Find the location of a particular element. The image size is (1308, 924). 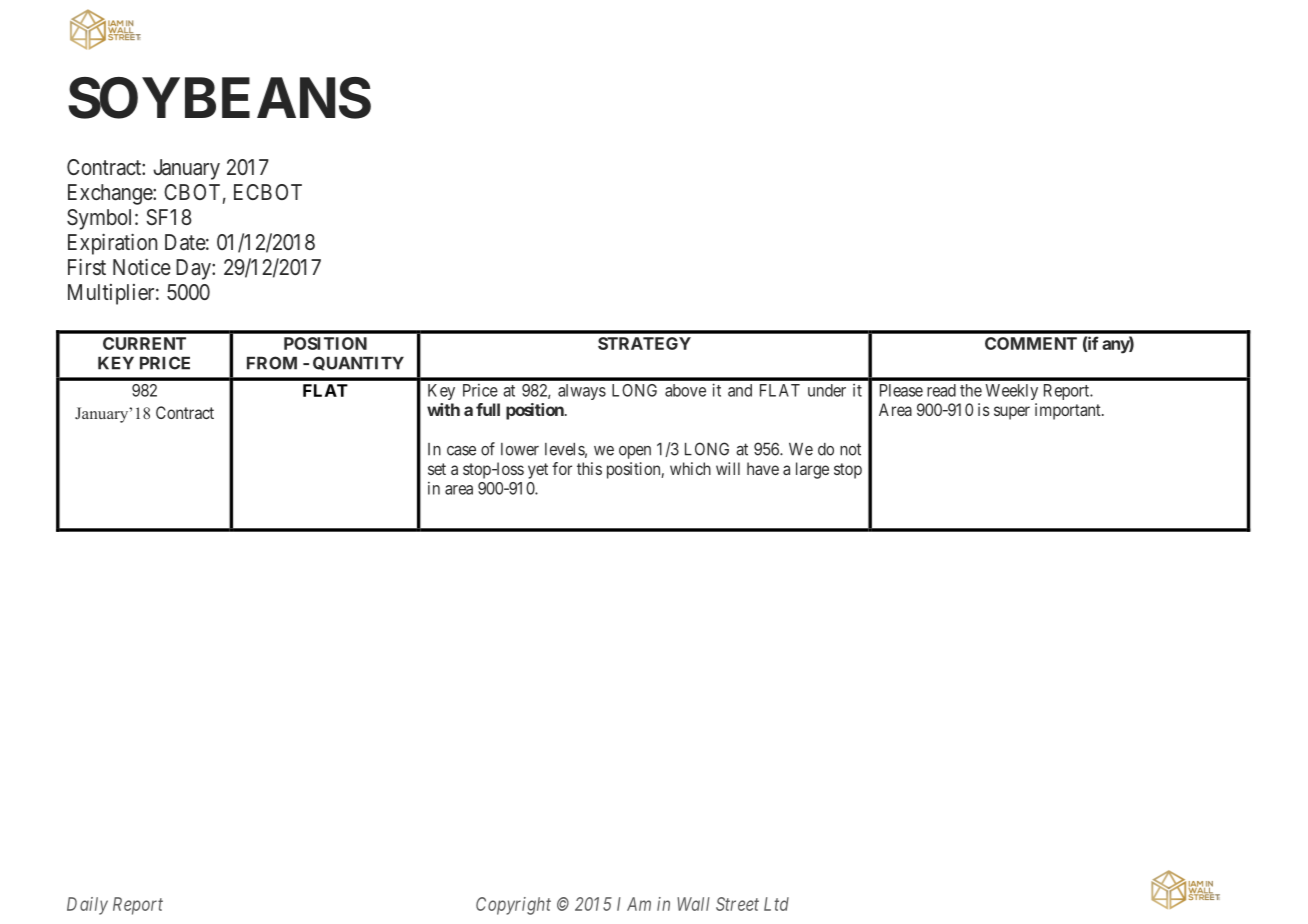

STRATEGY is located at coordinates (644, 343).
